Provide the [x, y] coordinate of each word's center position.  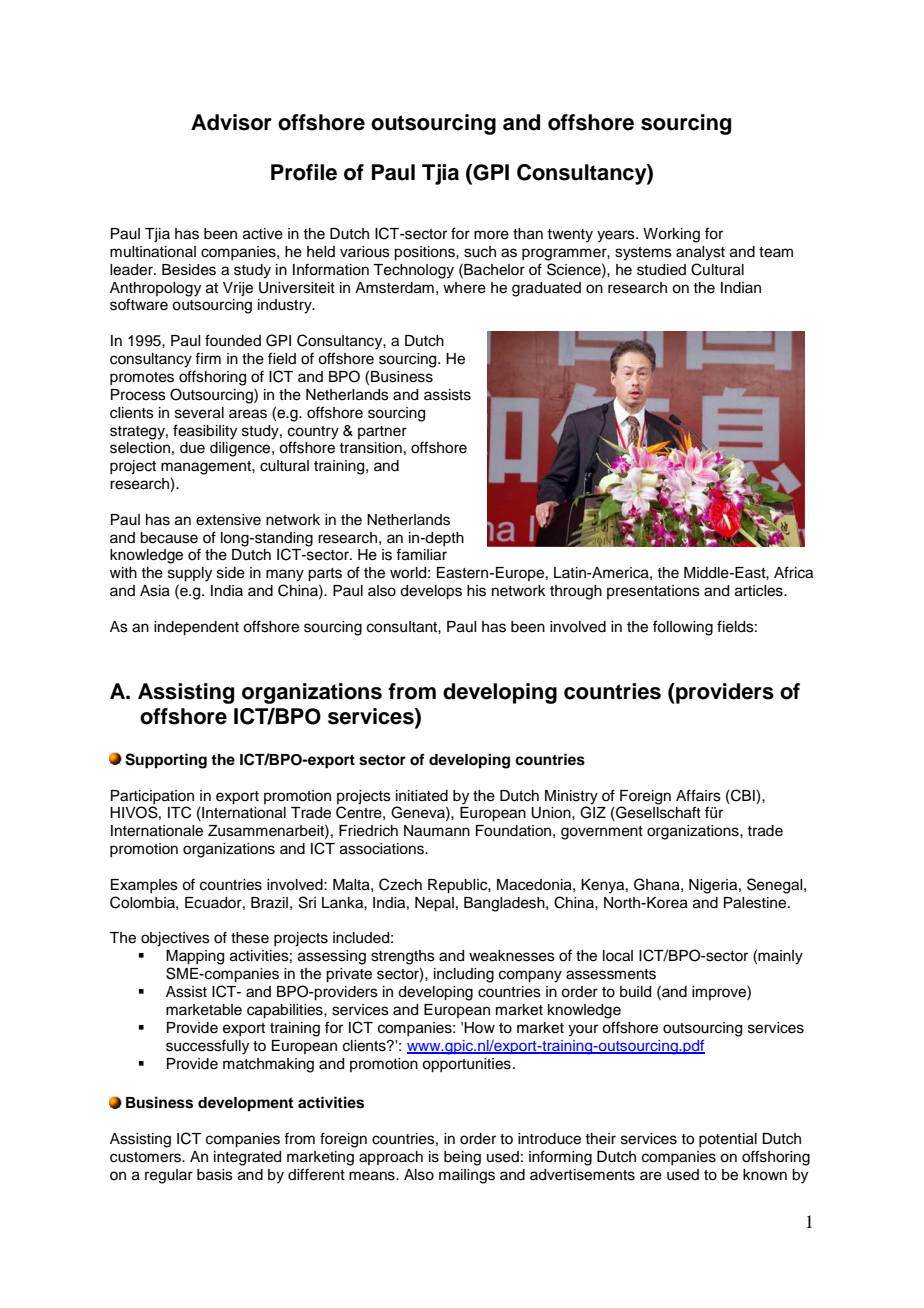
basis [215, 1175]
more [491, 235]
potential [728, 1140]
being [462, 1158]
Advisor [231, 122]
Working [671, 235]
